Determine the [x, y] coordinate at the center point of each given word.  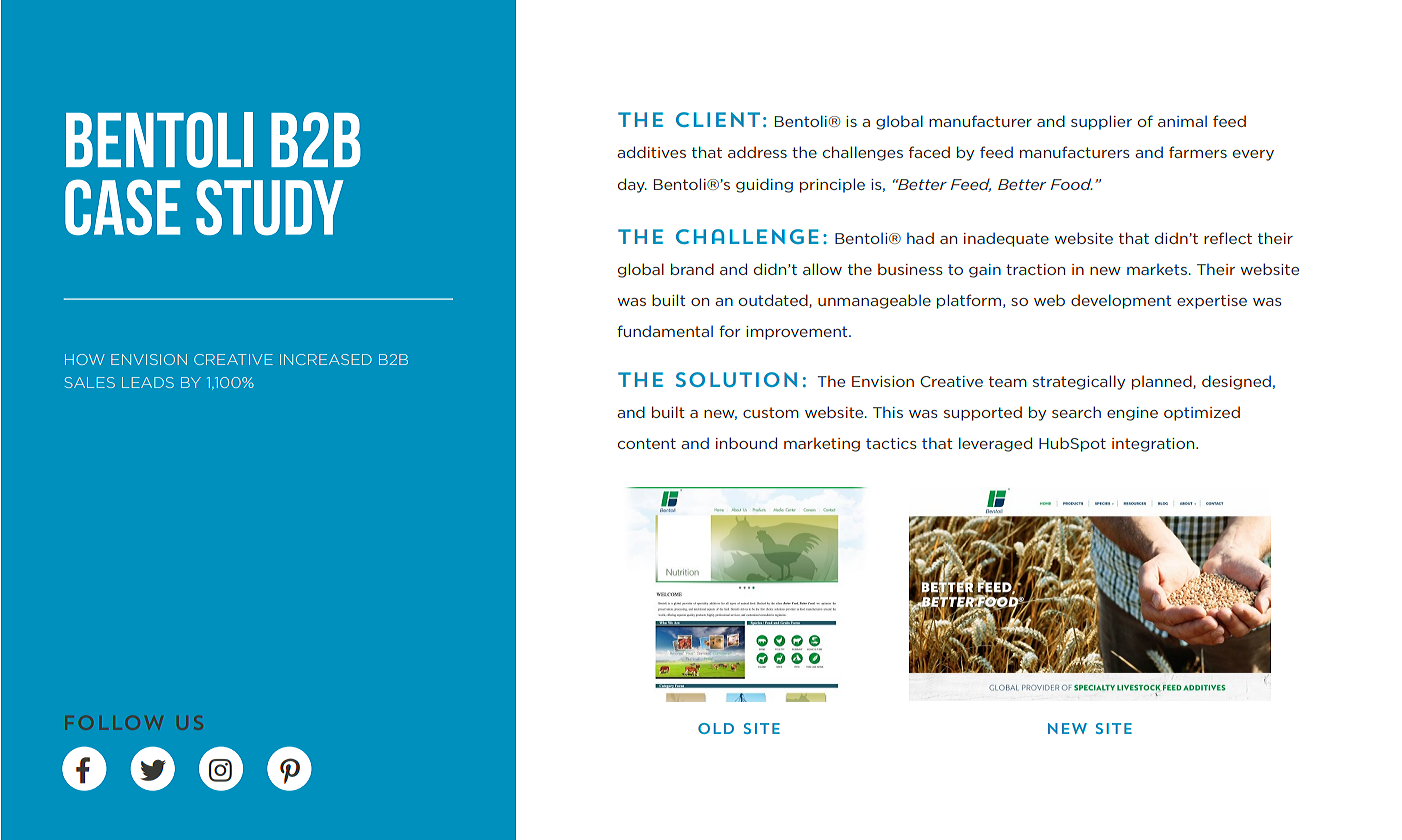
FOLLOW [114, 723]
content [647, 443]
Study [270, 207]
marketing [822, 444]
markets [1158, 269]
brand [692, 269]
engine [1132, 414]
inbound [746, 443]
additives [651, 152]
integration [1154, 445]
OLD [716, 728]
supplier [1101, 122]
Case [123, 207]
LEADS [148, 382]
